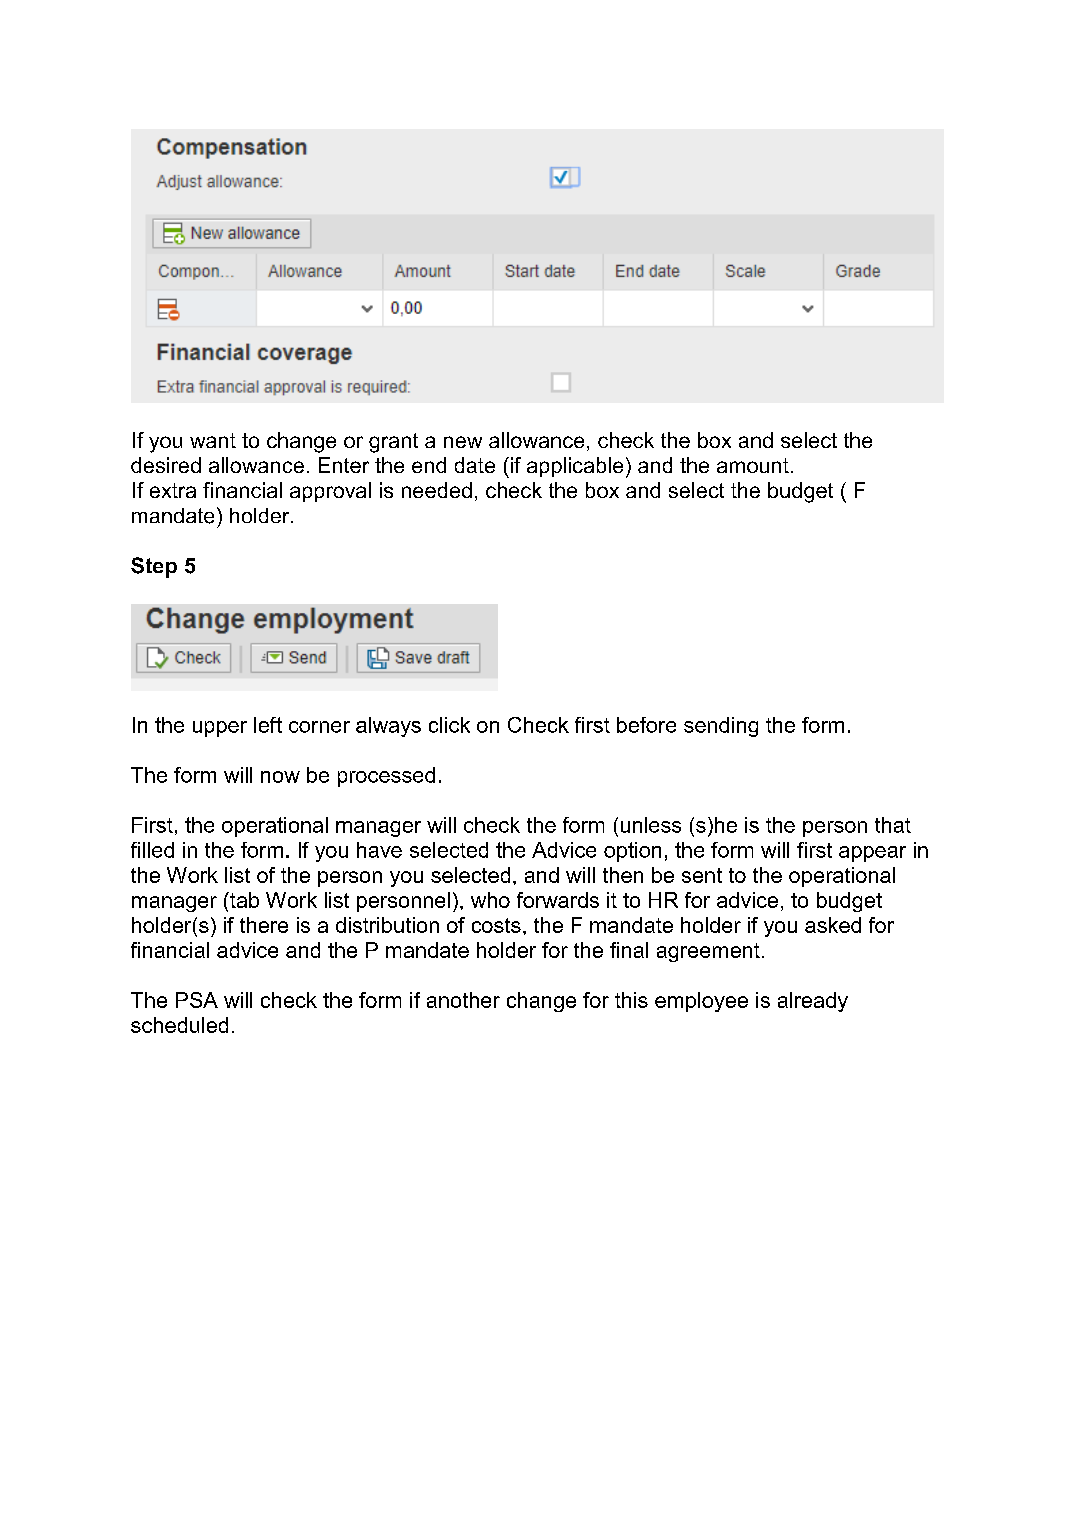  I want to click on Step, so click(154, 567).
